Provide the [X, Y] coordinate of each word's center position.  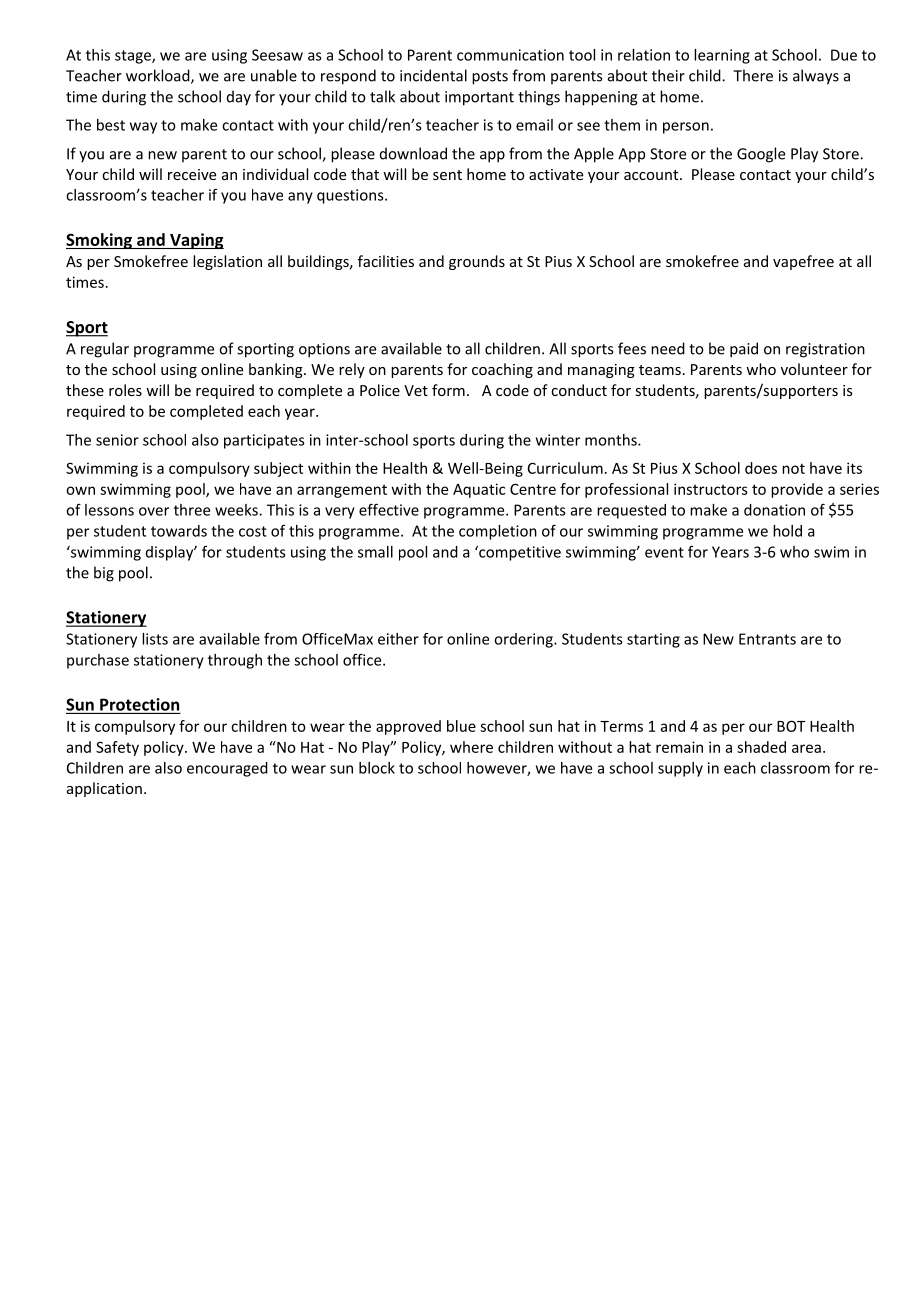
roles [125, 390]
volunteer [814, 369]
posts [490, 78]
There [753, 75]
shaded [761, 747]
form [448, 390]
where [471, 747]
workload [159, 76]
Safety [117, 748]
